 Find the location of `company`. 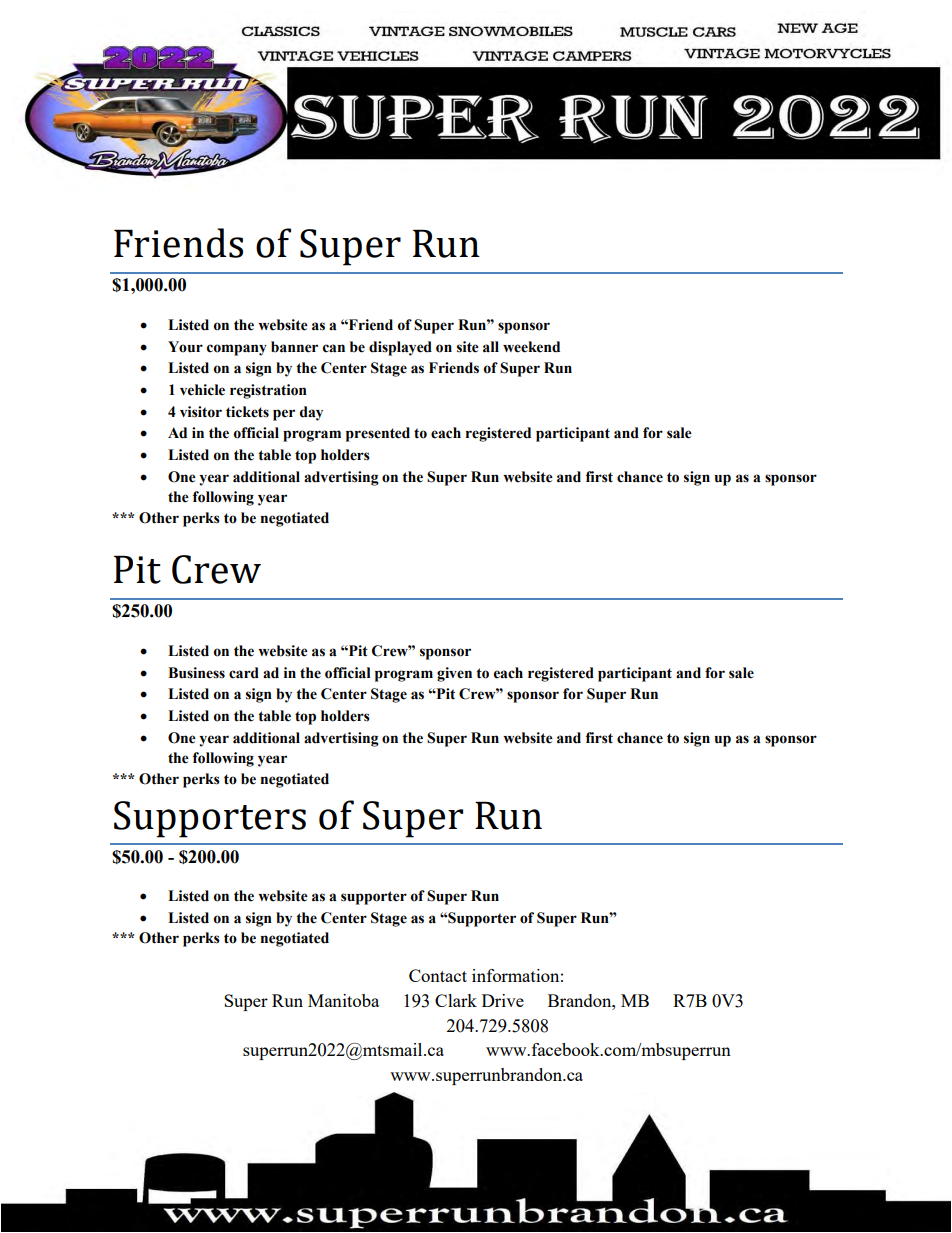

company is located at coordinates (237, 350).
